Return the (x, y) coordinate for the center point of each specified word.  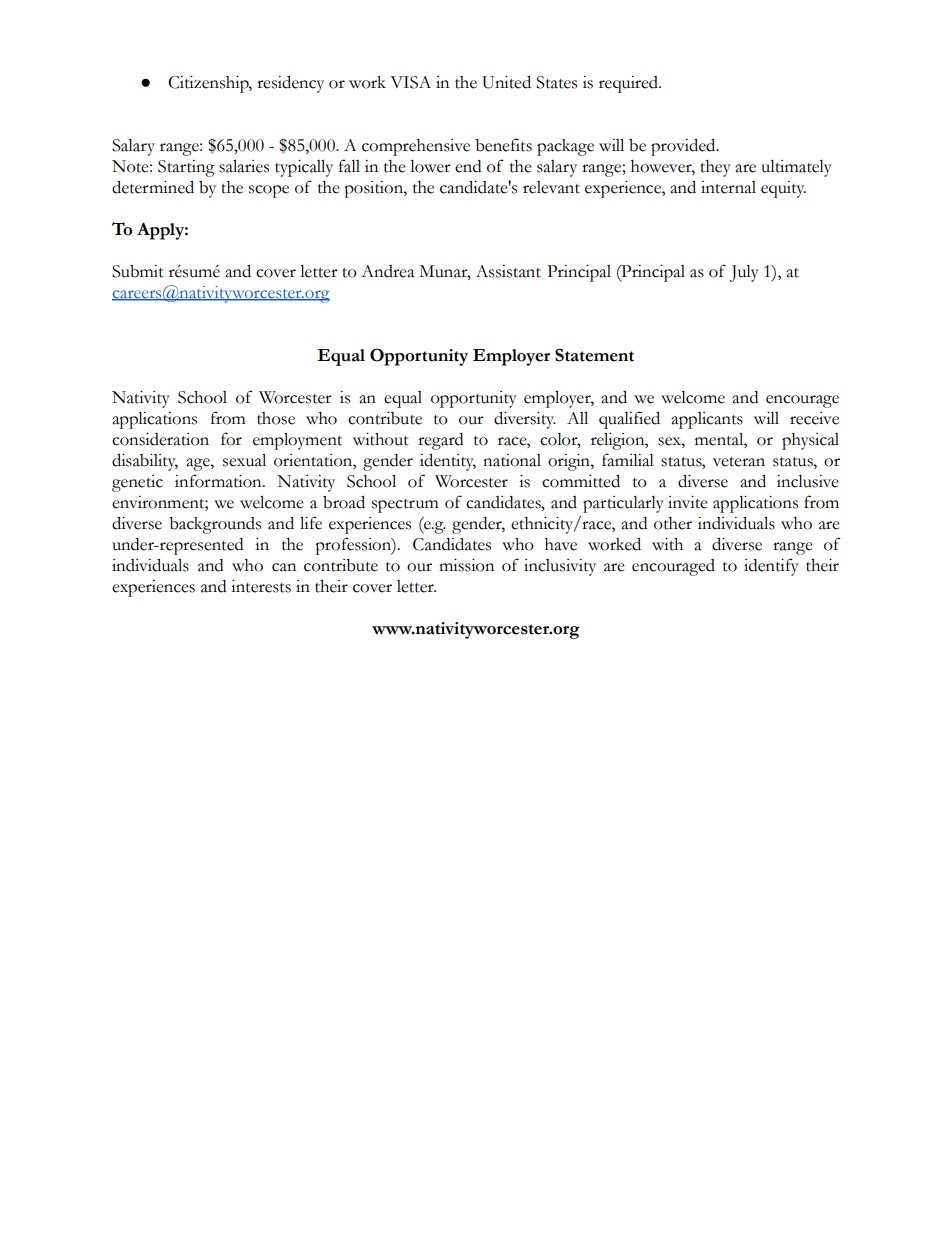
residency (290, 84)
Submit (138, 271)
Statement (594, 355)
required (630, 84)
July (744, 273)
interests (261, 586)
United (506, 82)
